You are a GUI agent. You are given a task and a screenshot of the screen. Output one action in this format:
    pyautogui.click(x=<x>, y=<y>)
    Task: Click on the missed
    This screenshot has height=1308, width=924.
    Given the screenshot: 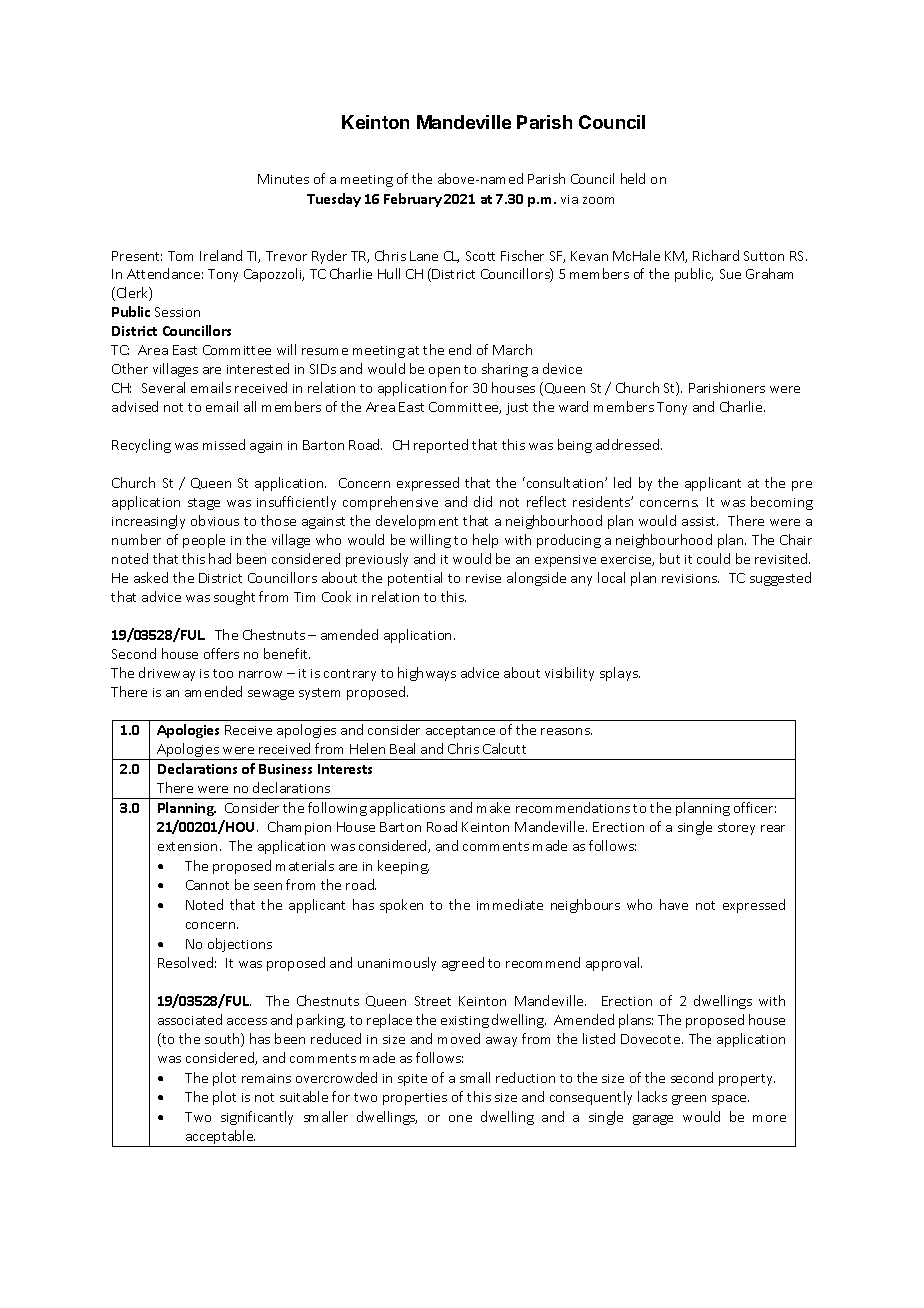 What is the action you would take?
    pyautogui.click(x=224, y=444)
